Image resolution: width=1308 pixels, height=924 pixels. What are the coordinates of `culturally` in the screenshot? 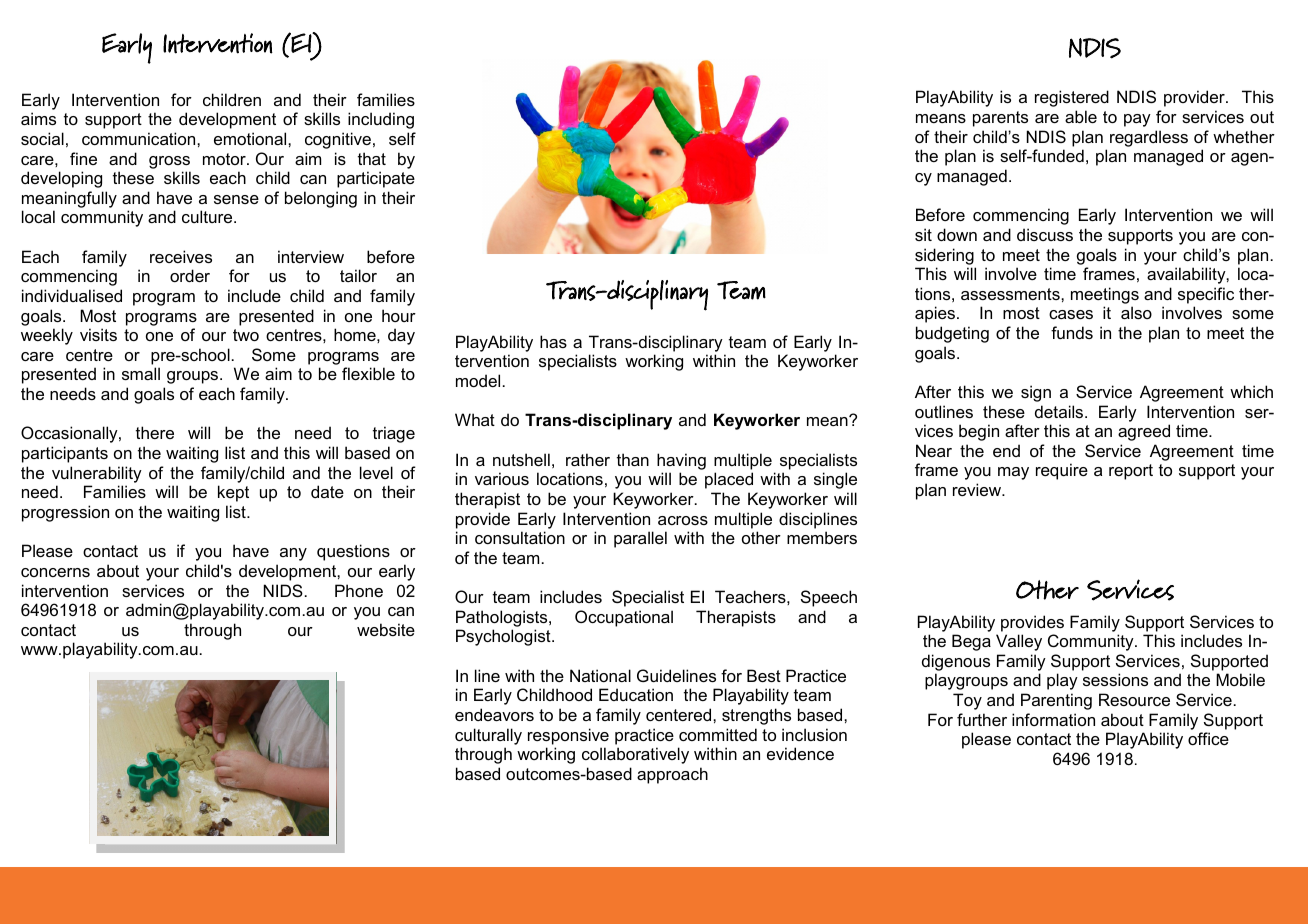 It's located at (488, 736).
